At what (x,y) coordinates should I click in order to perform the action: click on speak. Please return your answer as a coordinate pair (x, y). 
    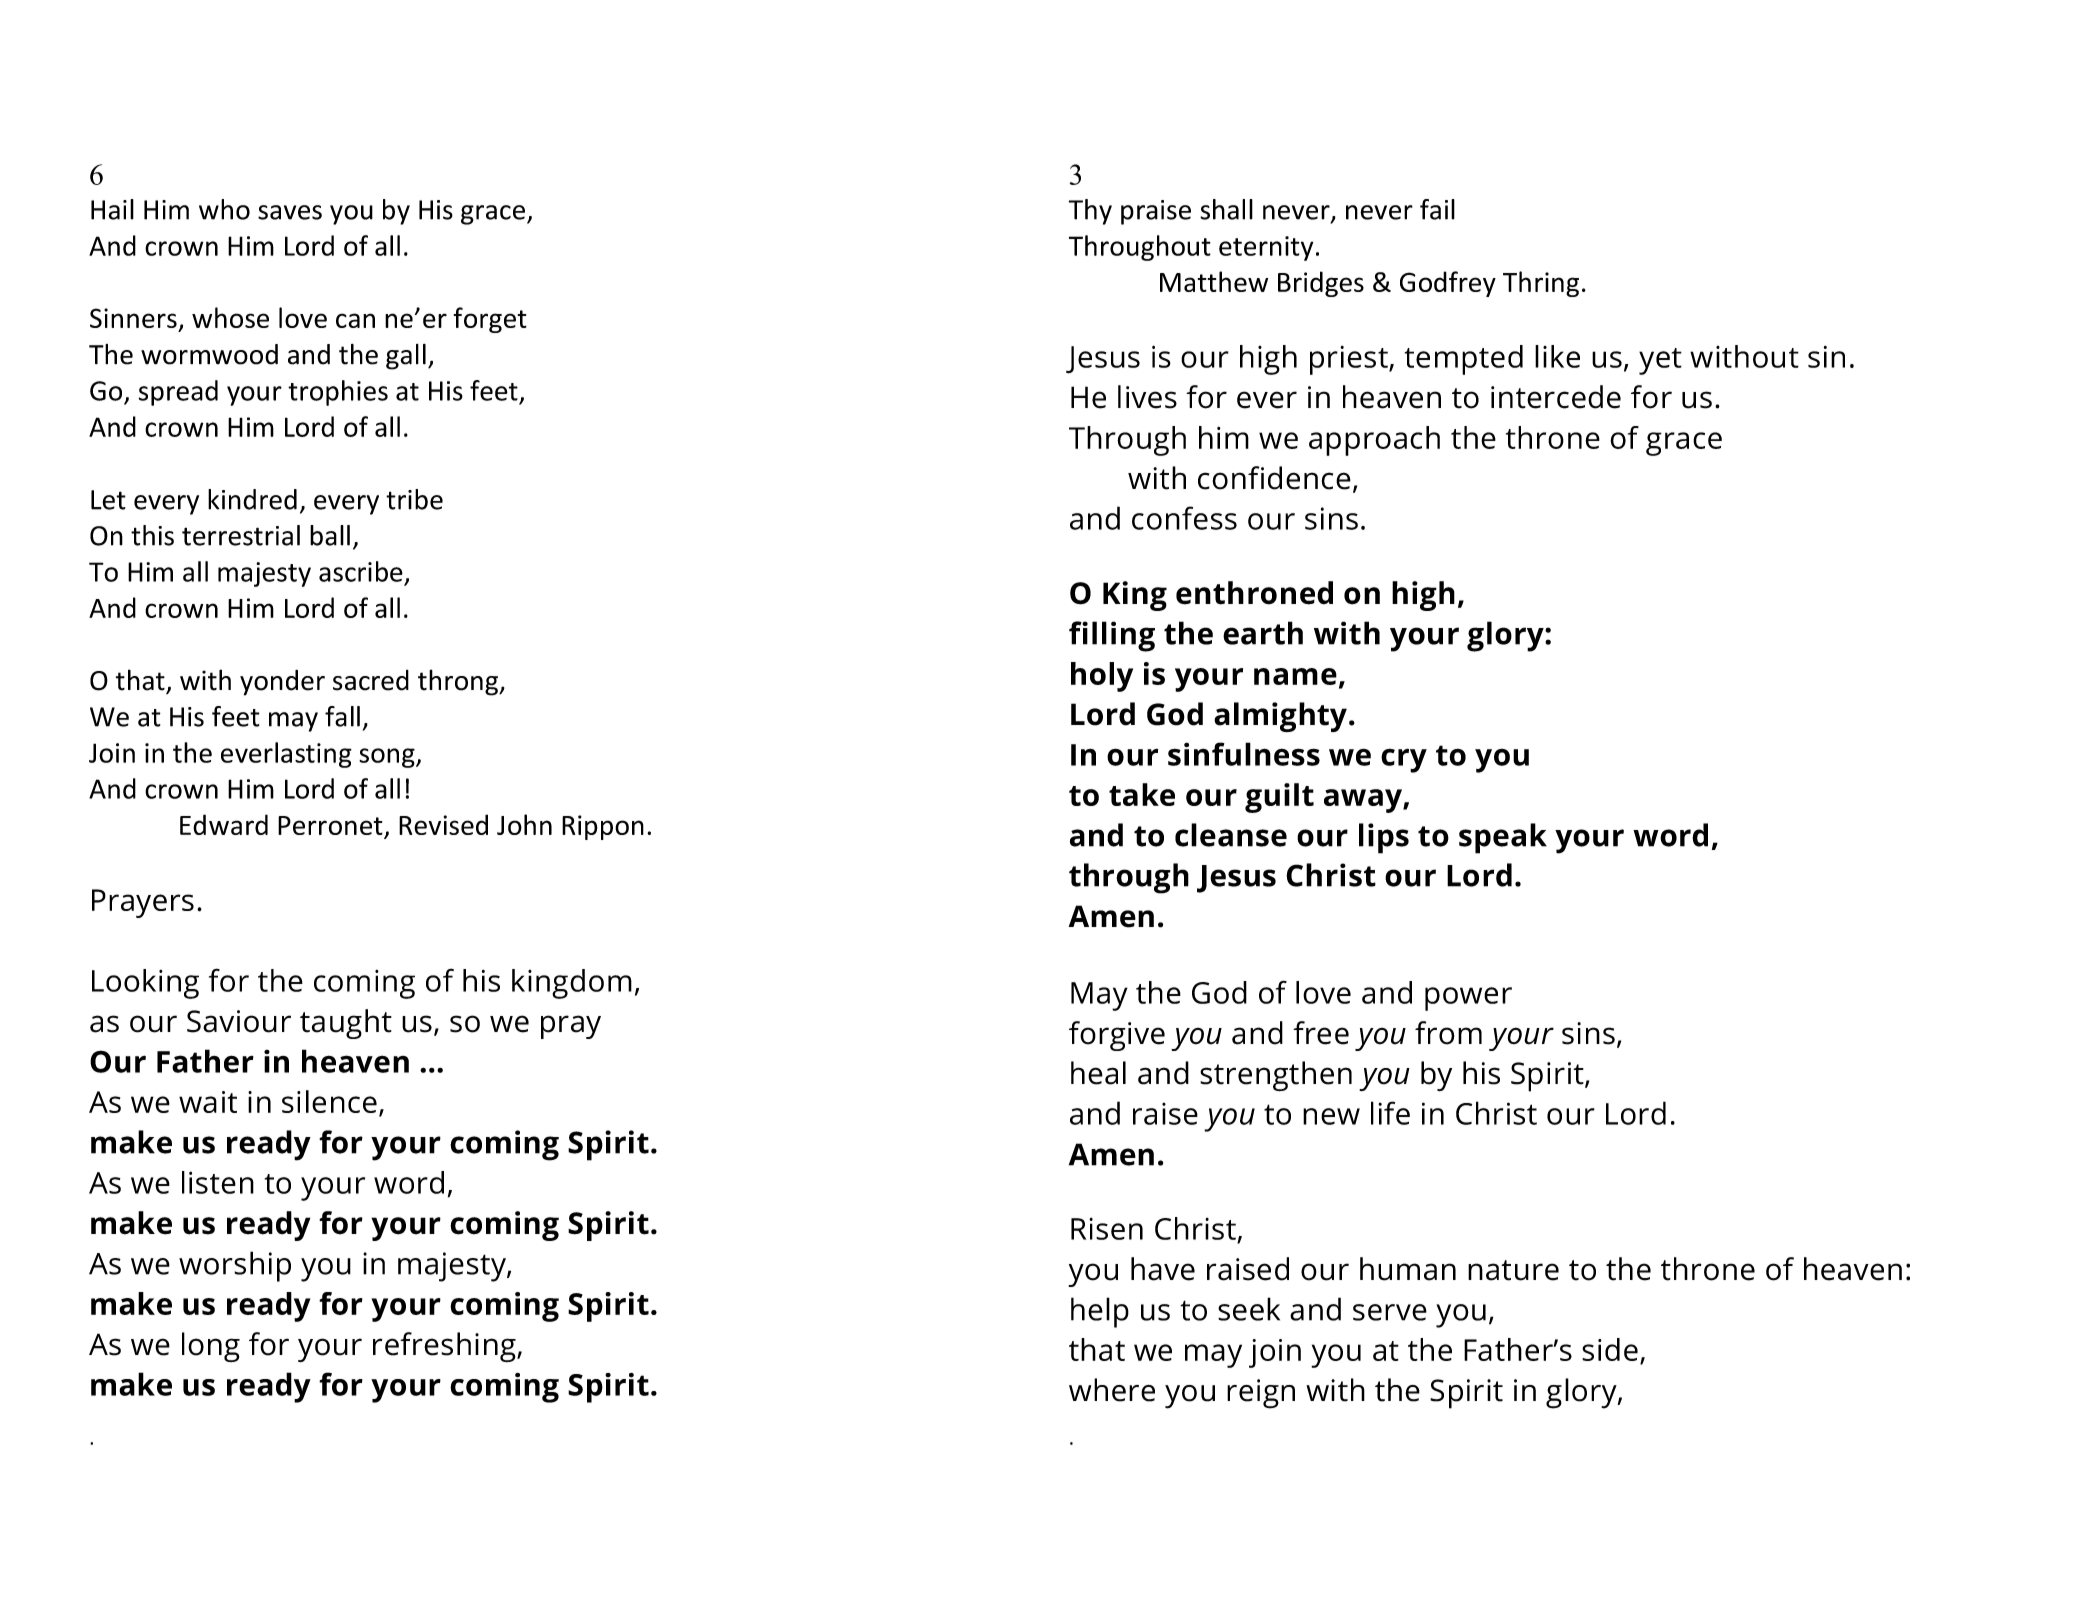
    Looking at the image, I should click on (1503, 838).
